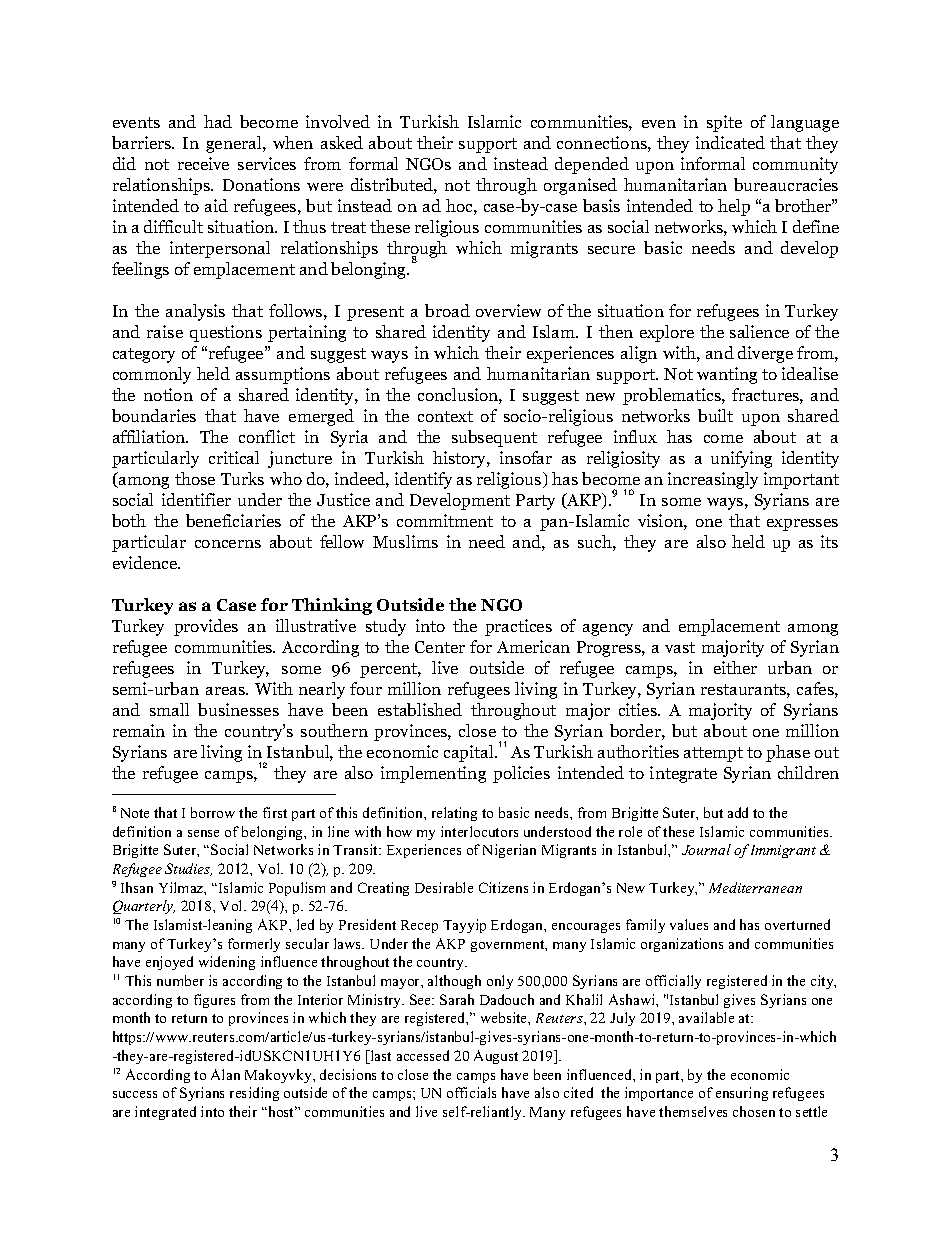 Image resolution: width=952 pixels, height=1233 pixels. What do you see at coordinates (735, 667) in the page?
I see `either` at bounding box center [735, 667].
